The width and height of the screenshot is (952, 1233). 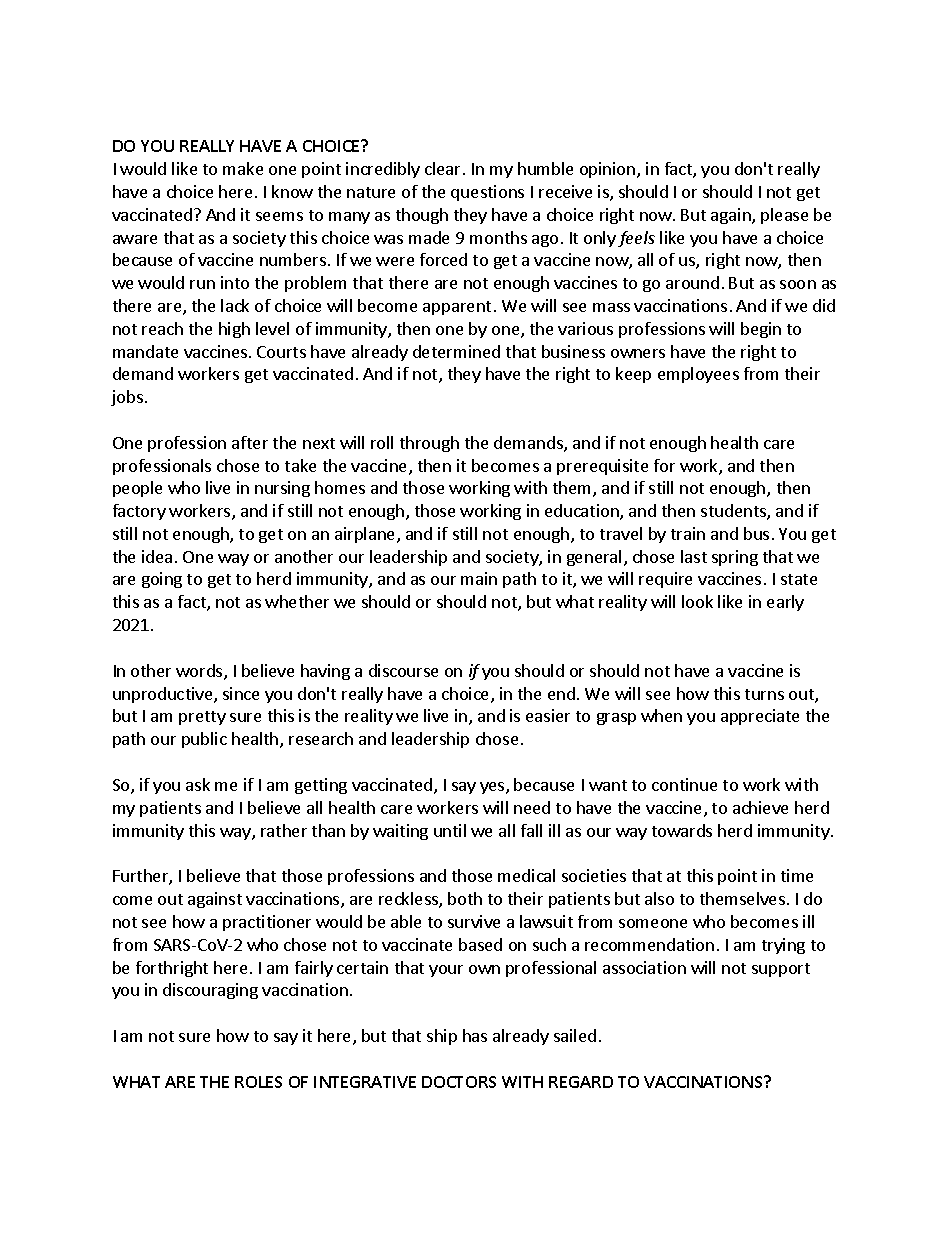 I want to click on main, so click(x=479, y=578).
